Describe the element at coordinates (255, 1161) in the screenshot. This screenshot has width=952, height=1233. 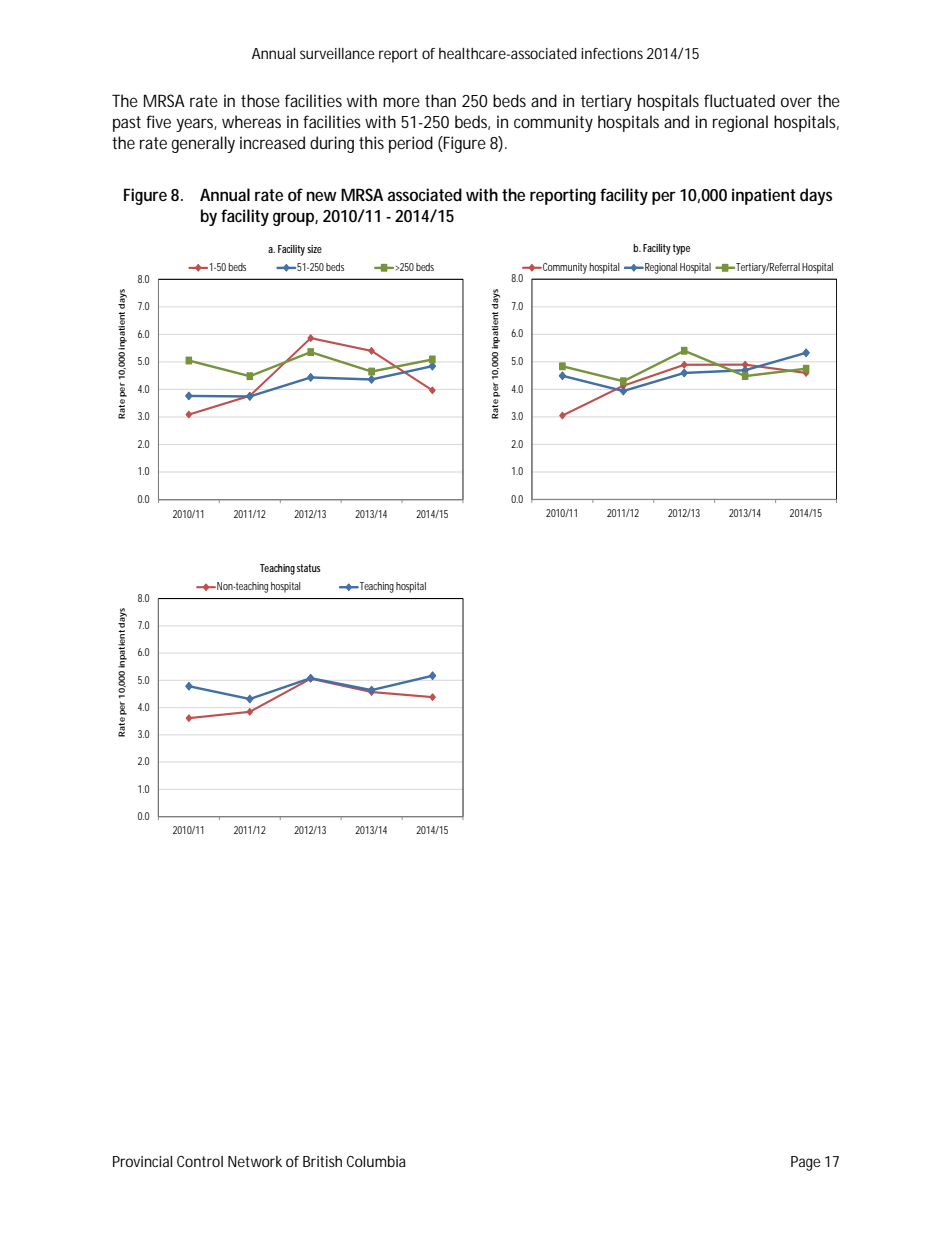
I see `Network` at that location.
